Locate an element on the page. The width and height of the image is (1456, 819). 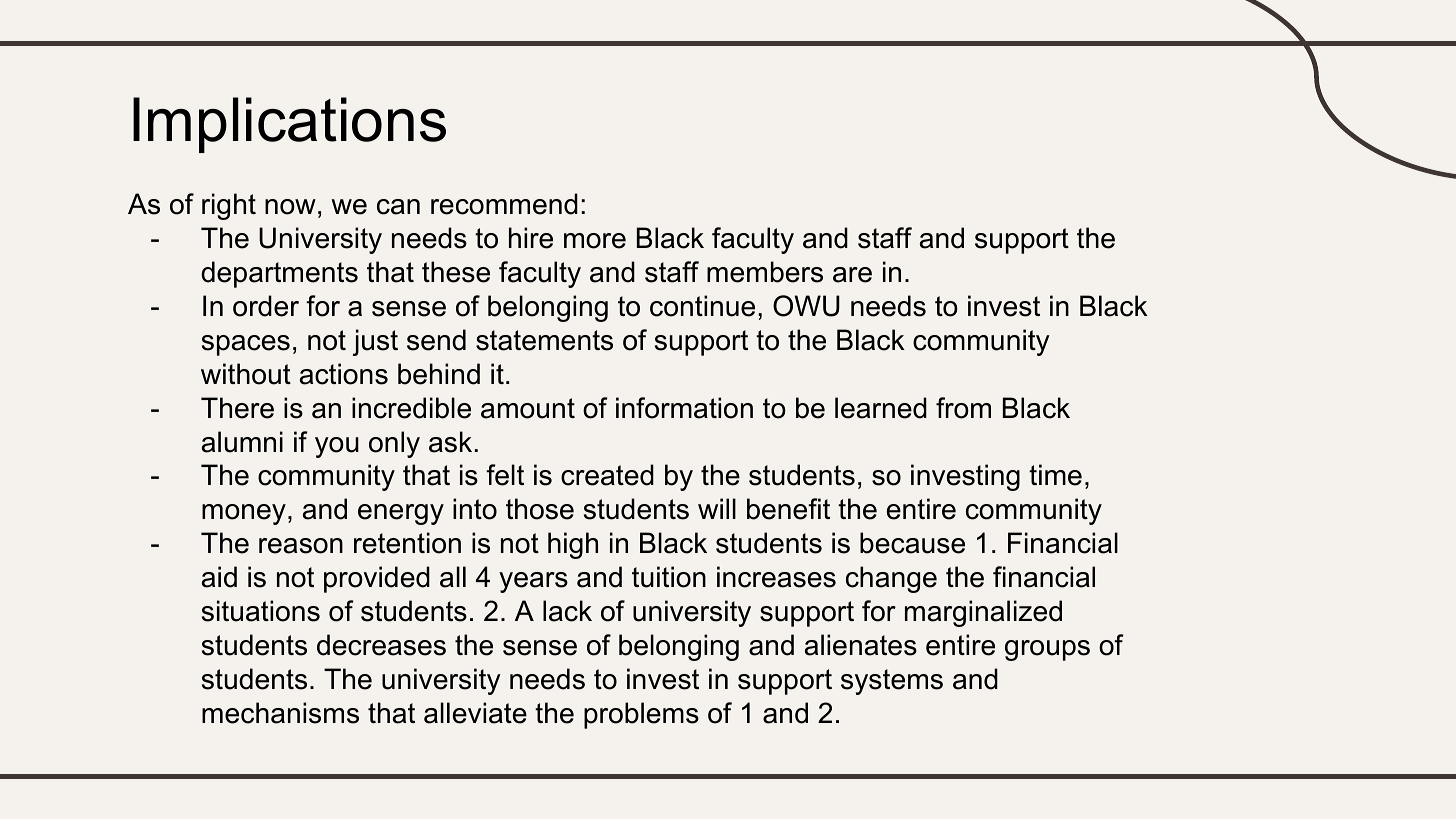
mechanisms is located at coordinates (280, 713).
